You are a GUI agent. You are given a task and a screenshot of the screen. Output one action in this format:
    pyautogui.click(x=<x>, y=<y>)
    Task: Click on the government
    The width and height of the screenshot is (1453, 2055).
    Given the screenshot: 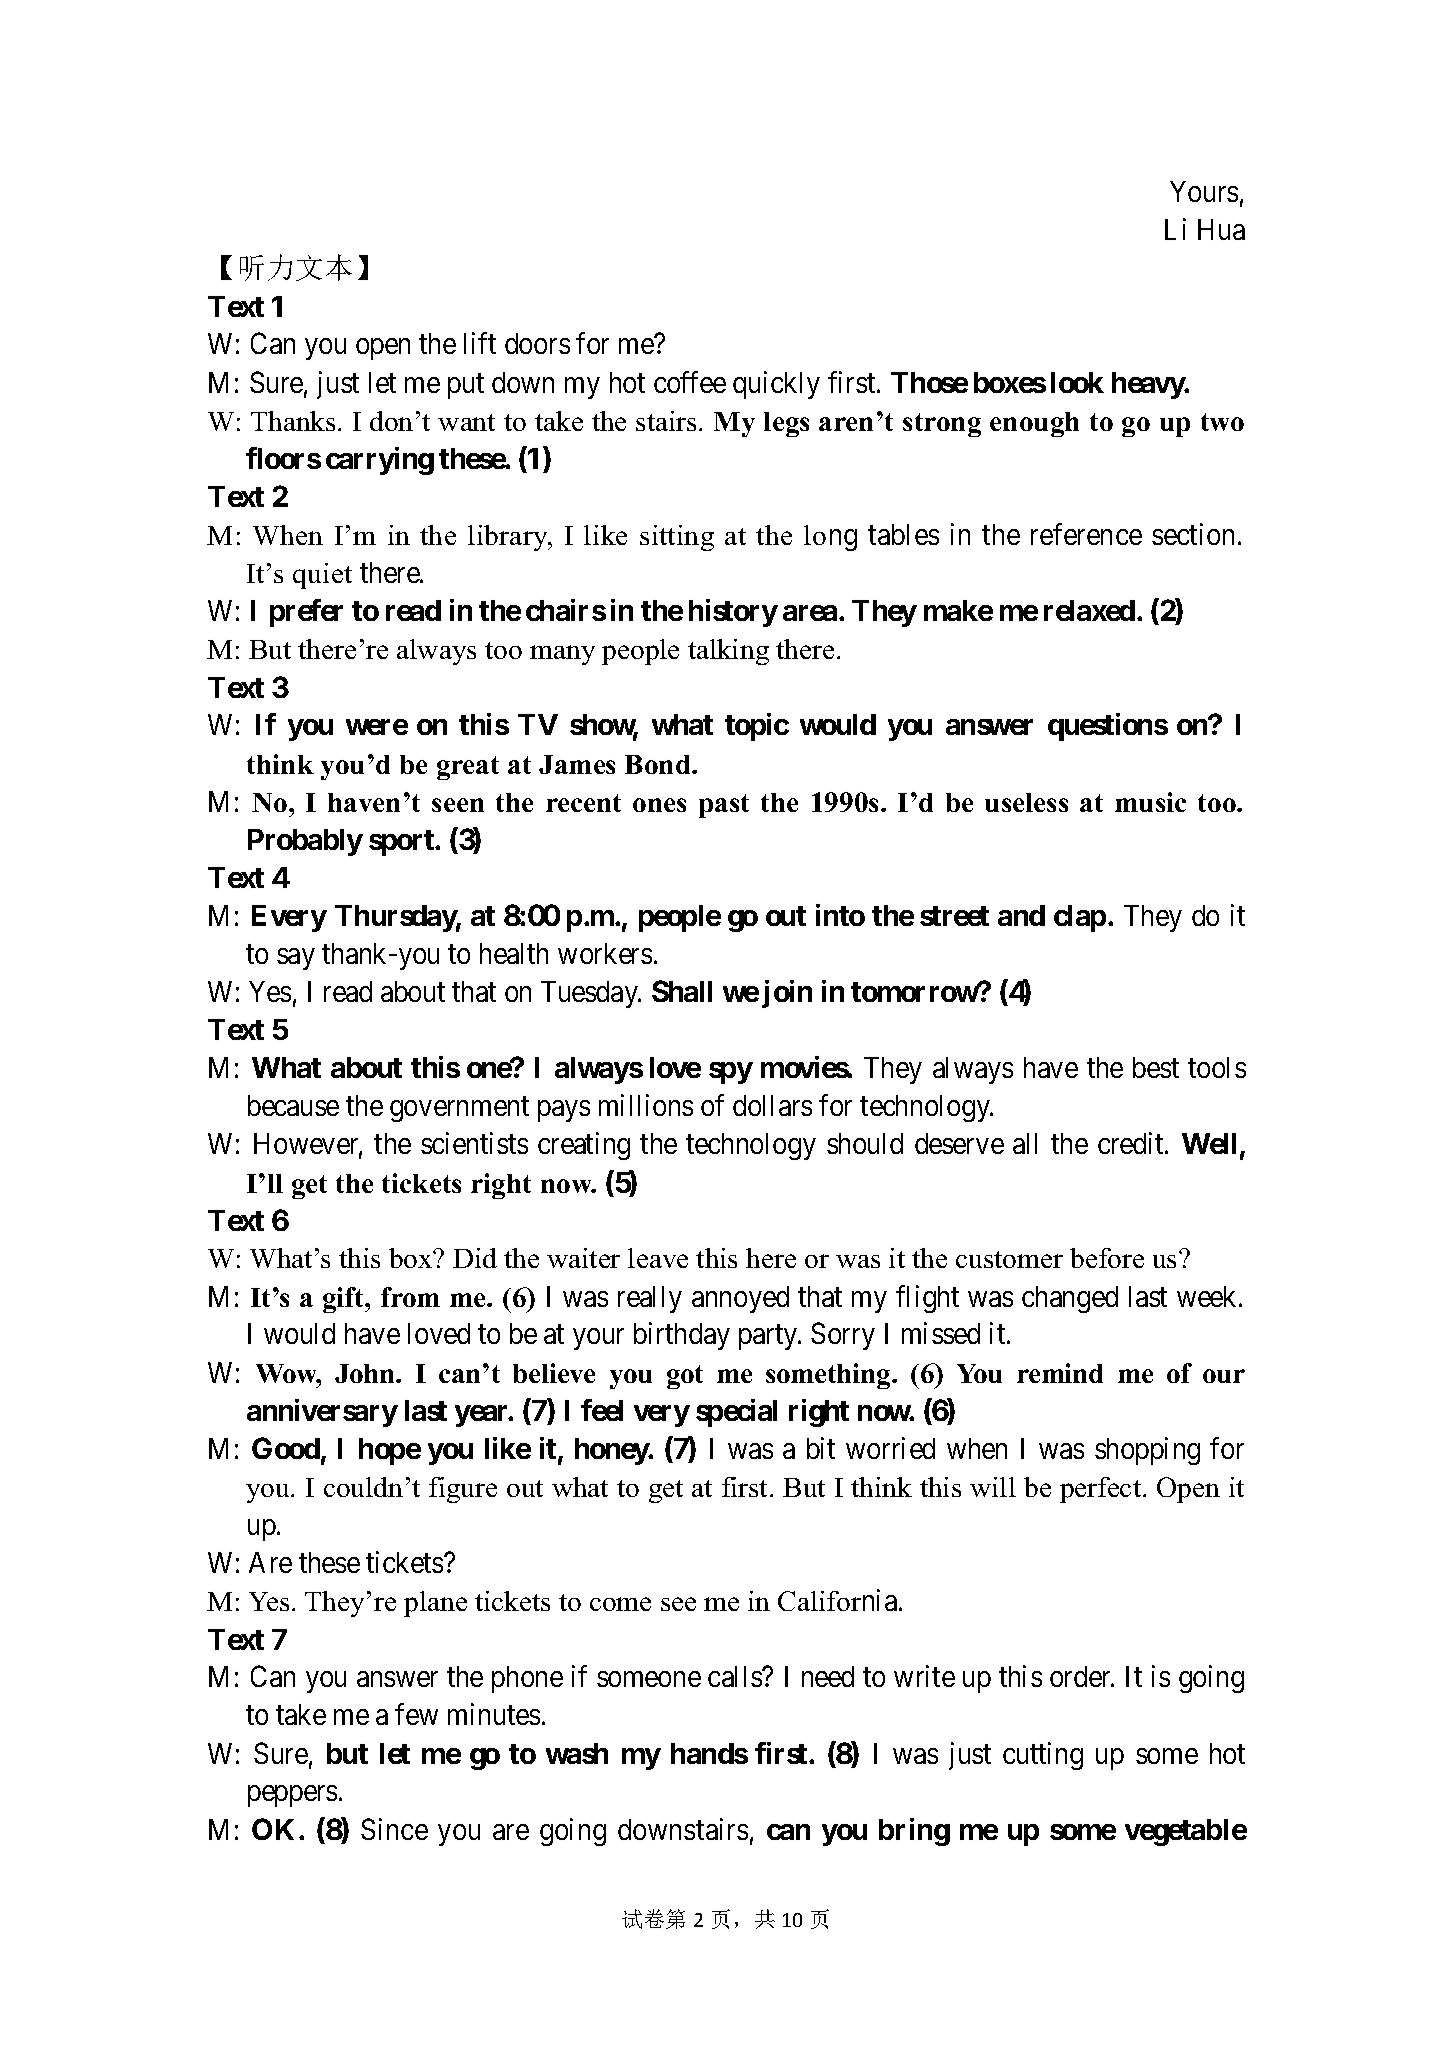 What is the action you would take?
    pyautogui.click(x=459, y=1109)
